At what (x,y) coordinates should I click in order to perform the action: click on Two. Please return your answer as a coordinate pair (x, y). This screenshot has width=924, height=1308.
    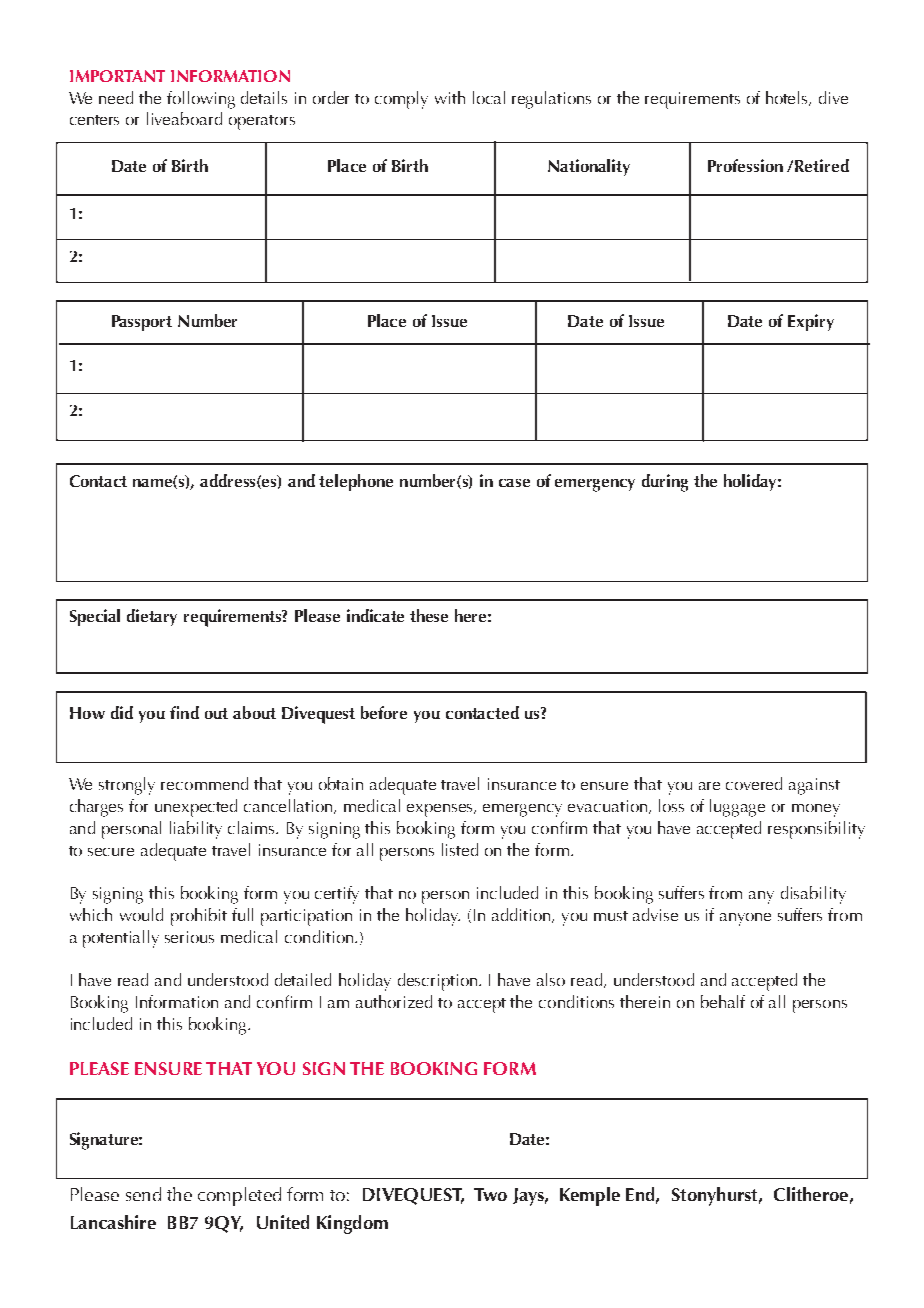
    Looking at the image, I should click on (490, 1194).
